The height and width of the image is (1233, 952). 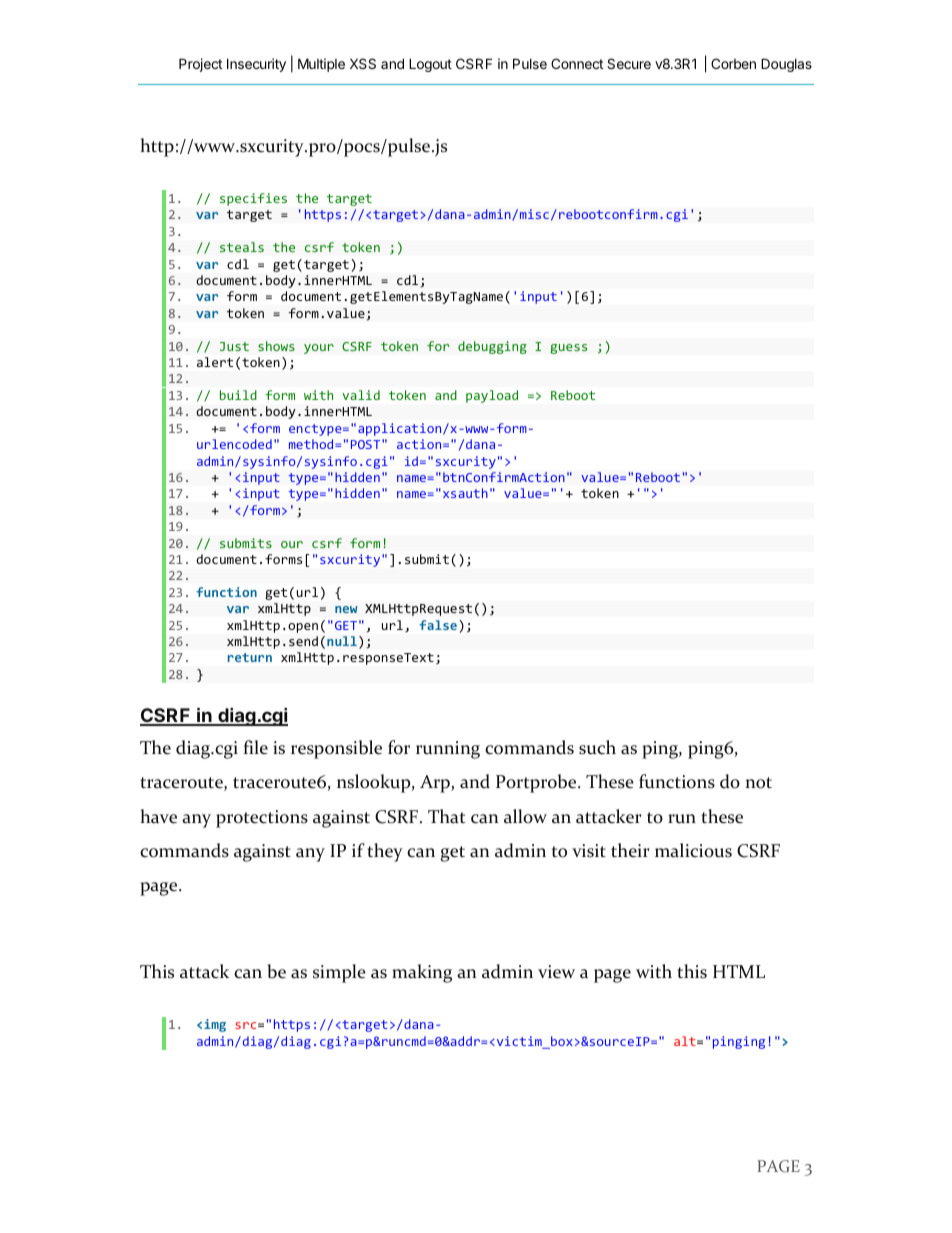 What do you see at coordinates (556, 972) in the image?
I see `view` at bounding box center [556, 972].
